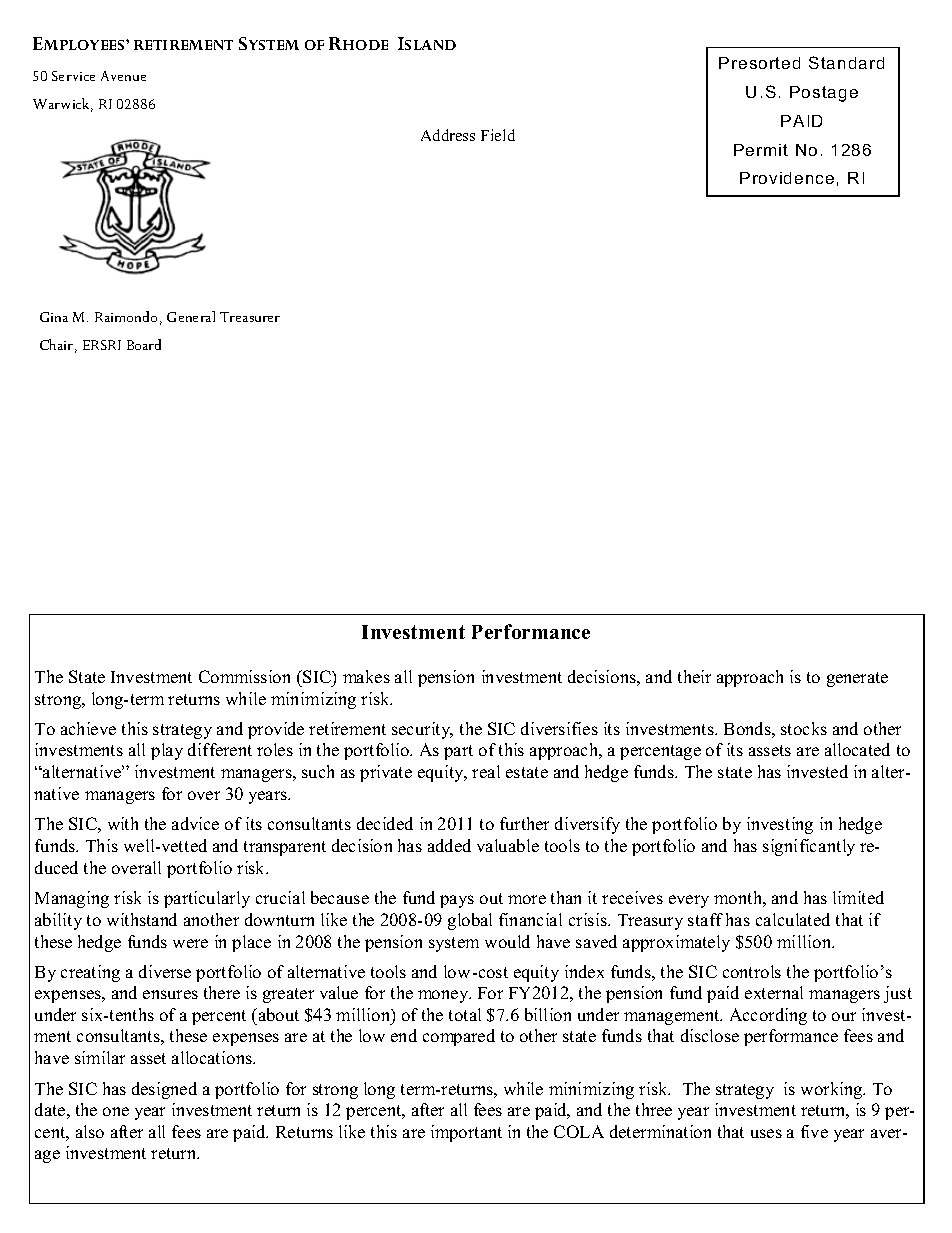 This document has height=1233, width=952. What do you see at coordinates (824, 94) in the document?
I see `Postage` at bounding box center [824, 94].
